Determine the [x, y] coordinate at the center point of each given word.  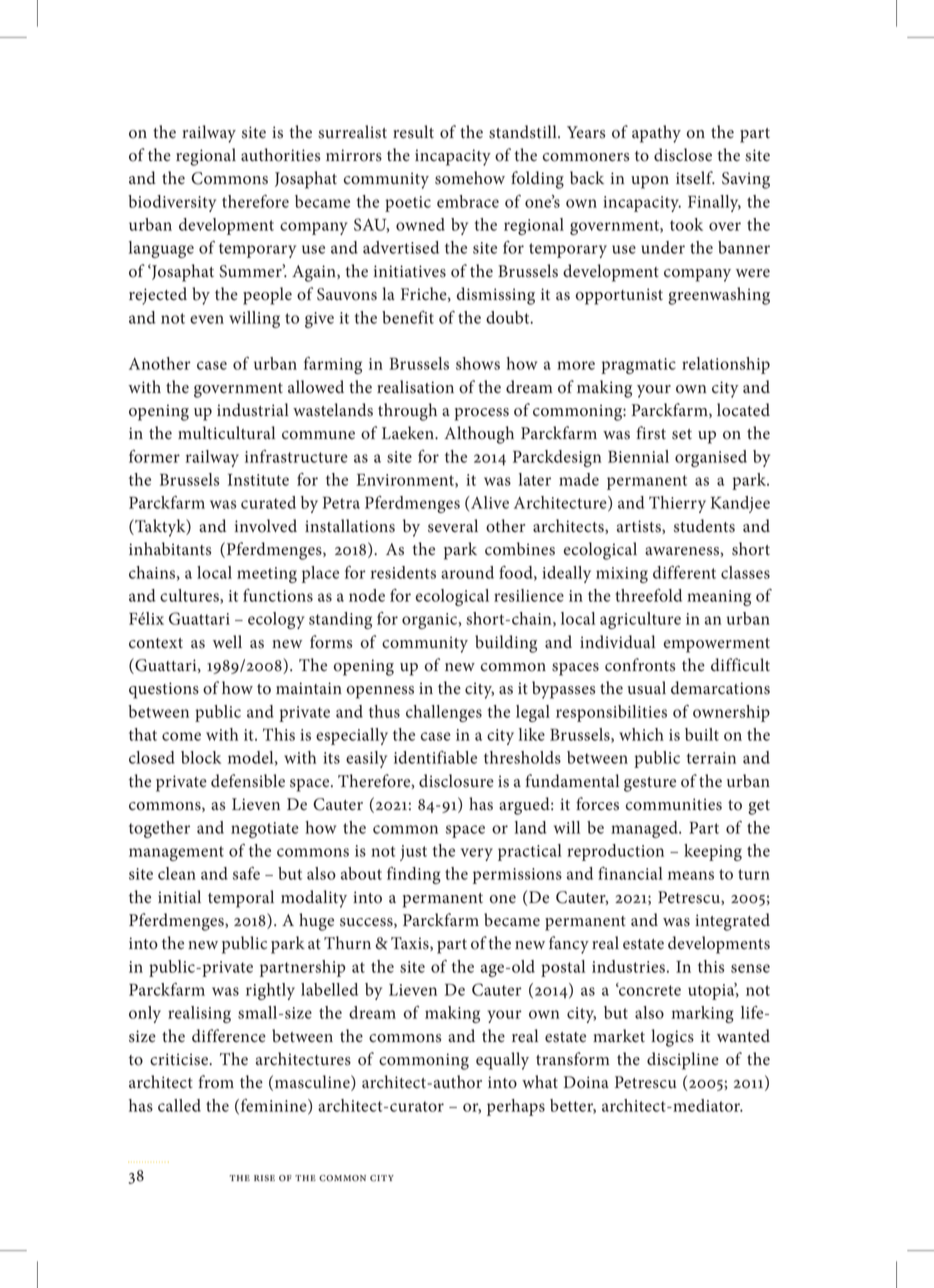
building [506, 644]
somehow [470, 178]
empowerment [717, 645]
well [227, 641]
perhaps [516, 1107]
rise [264, 1178]
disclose [683, 155]
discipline [683, 1061]
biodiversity [172, 203]
